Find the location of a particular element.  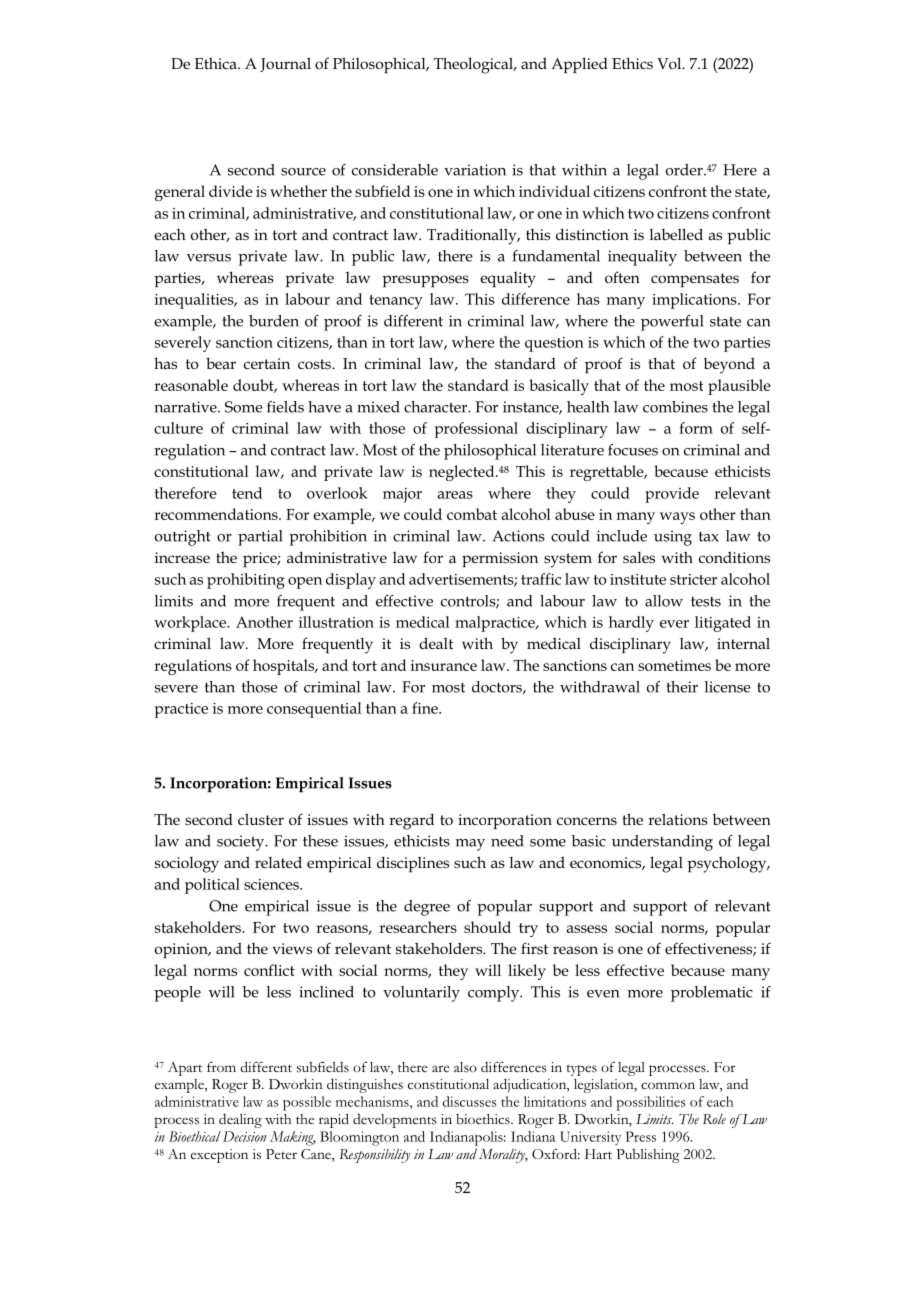

powerful is located at coordinates (672, 323).
